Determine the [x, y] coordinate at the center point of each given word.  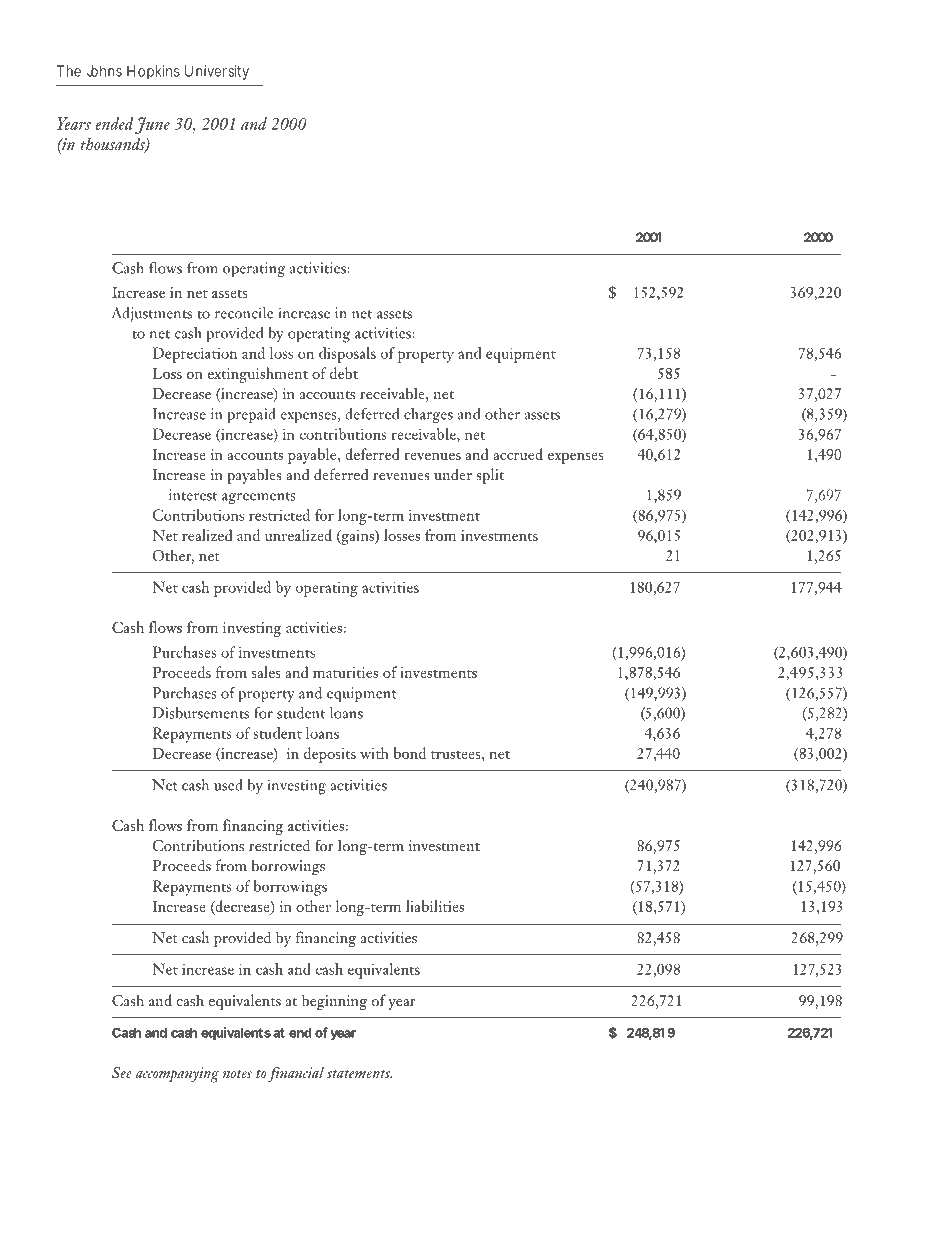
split [490, 476]
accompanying [177, 1075]
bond [410, 753]
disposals [347, 355]
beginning [334, 1002]
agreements [259, 498]
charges [428, 416]
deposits [330, 755]
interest [193, 495]
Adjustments [152, 314]
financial [296, 1074]
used [228, 785]
